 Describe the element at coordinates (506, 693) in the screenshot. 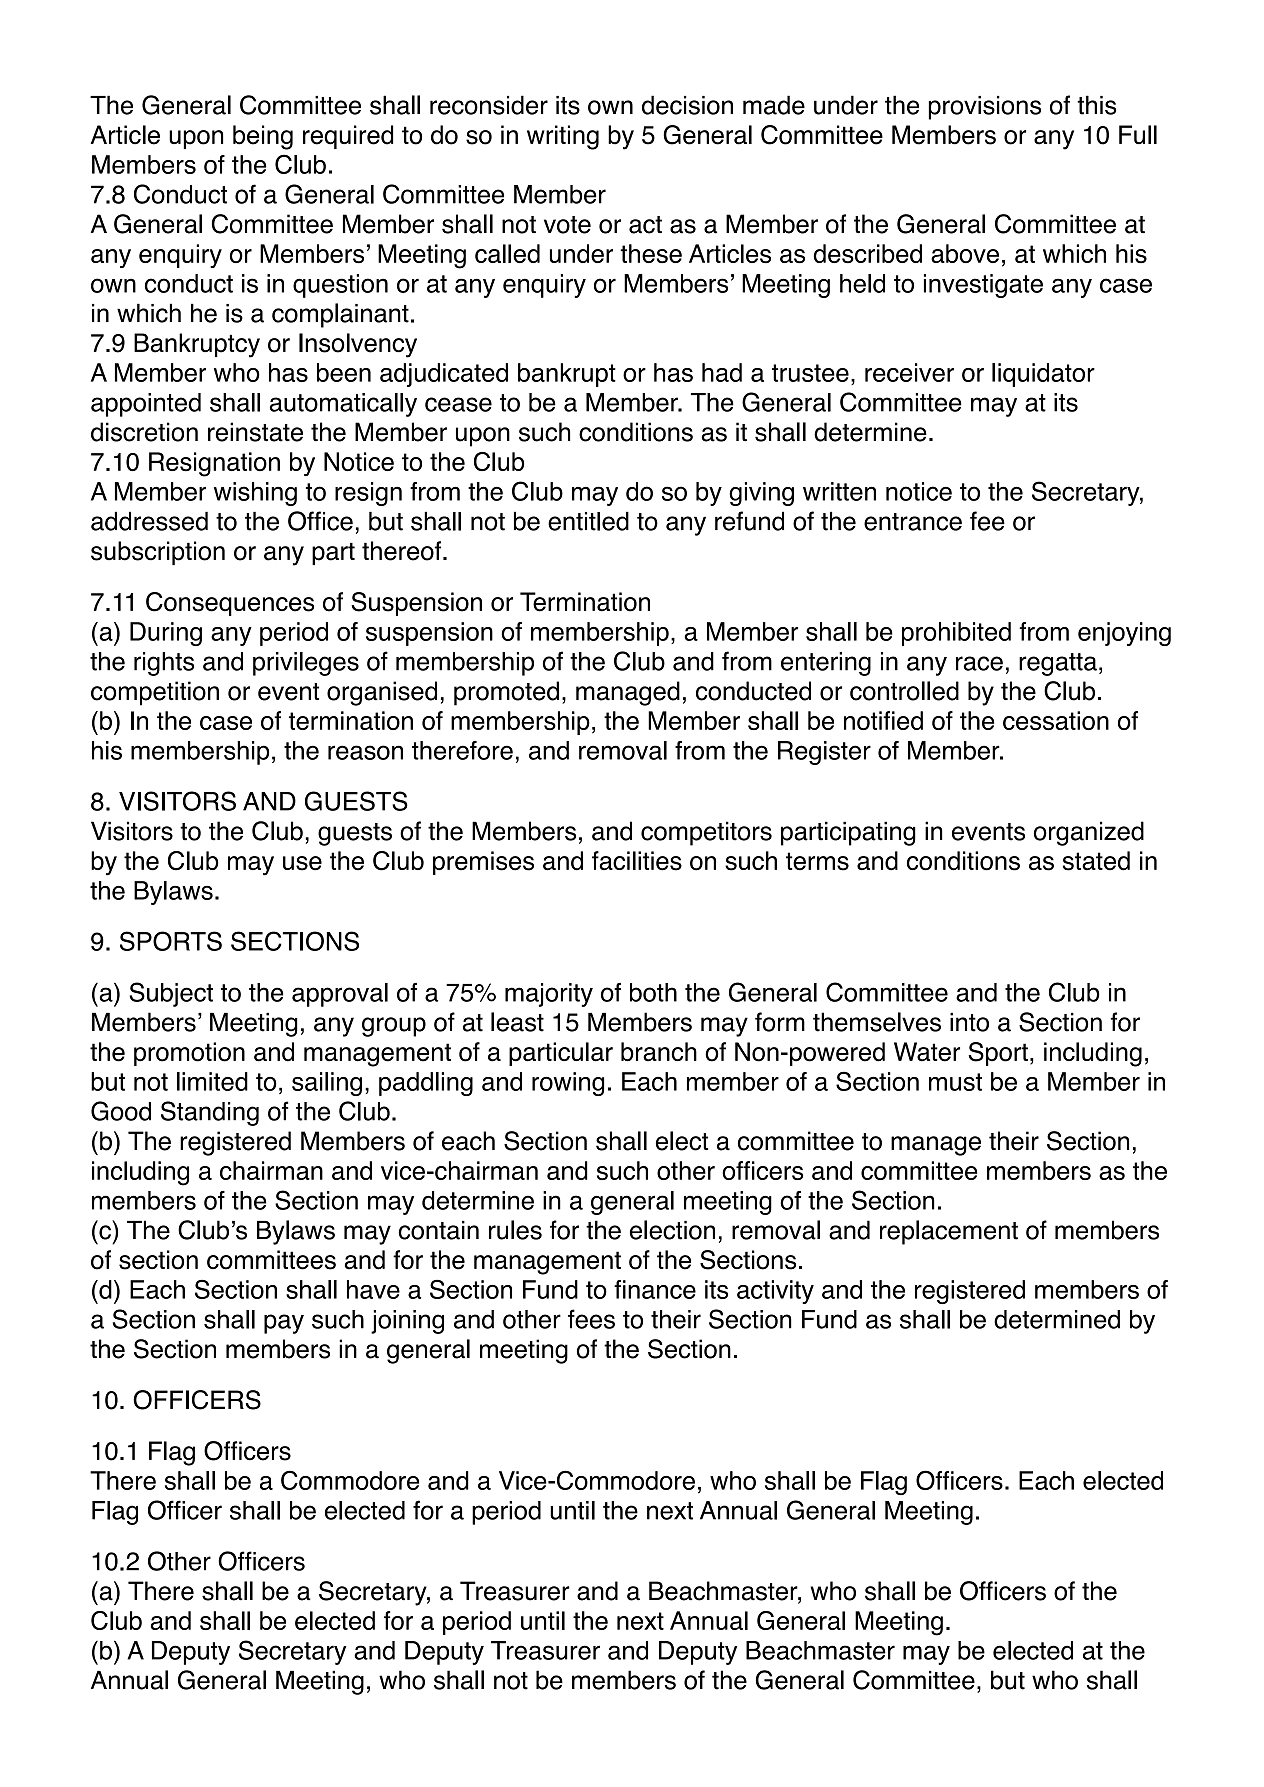

I see `promoted` at that location.
